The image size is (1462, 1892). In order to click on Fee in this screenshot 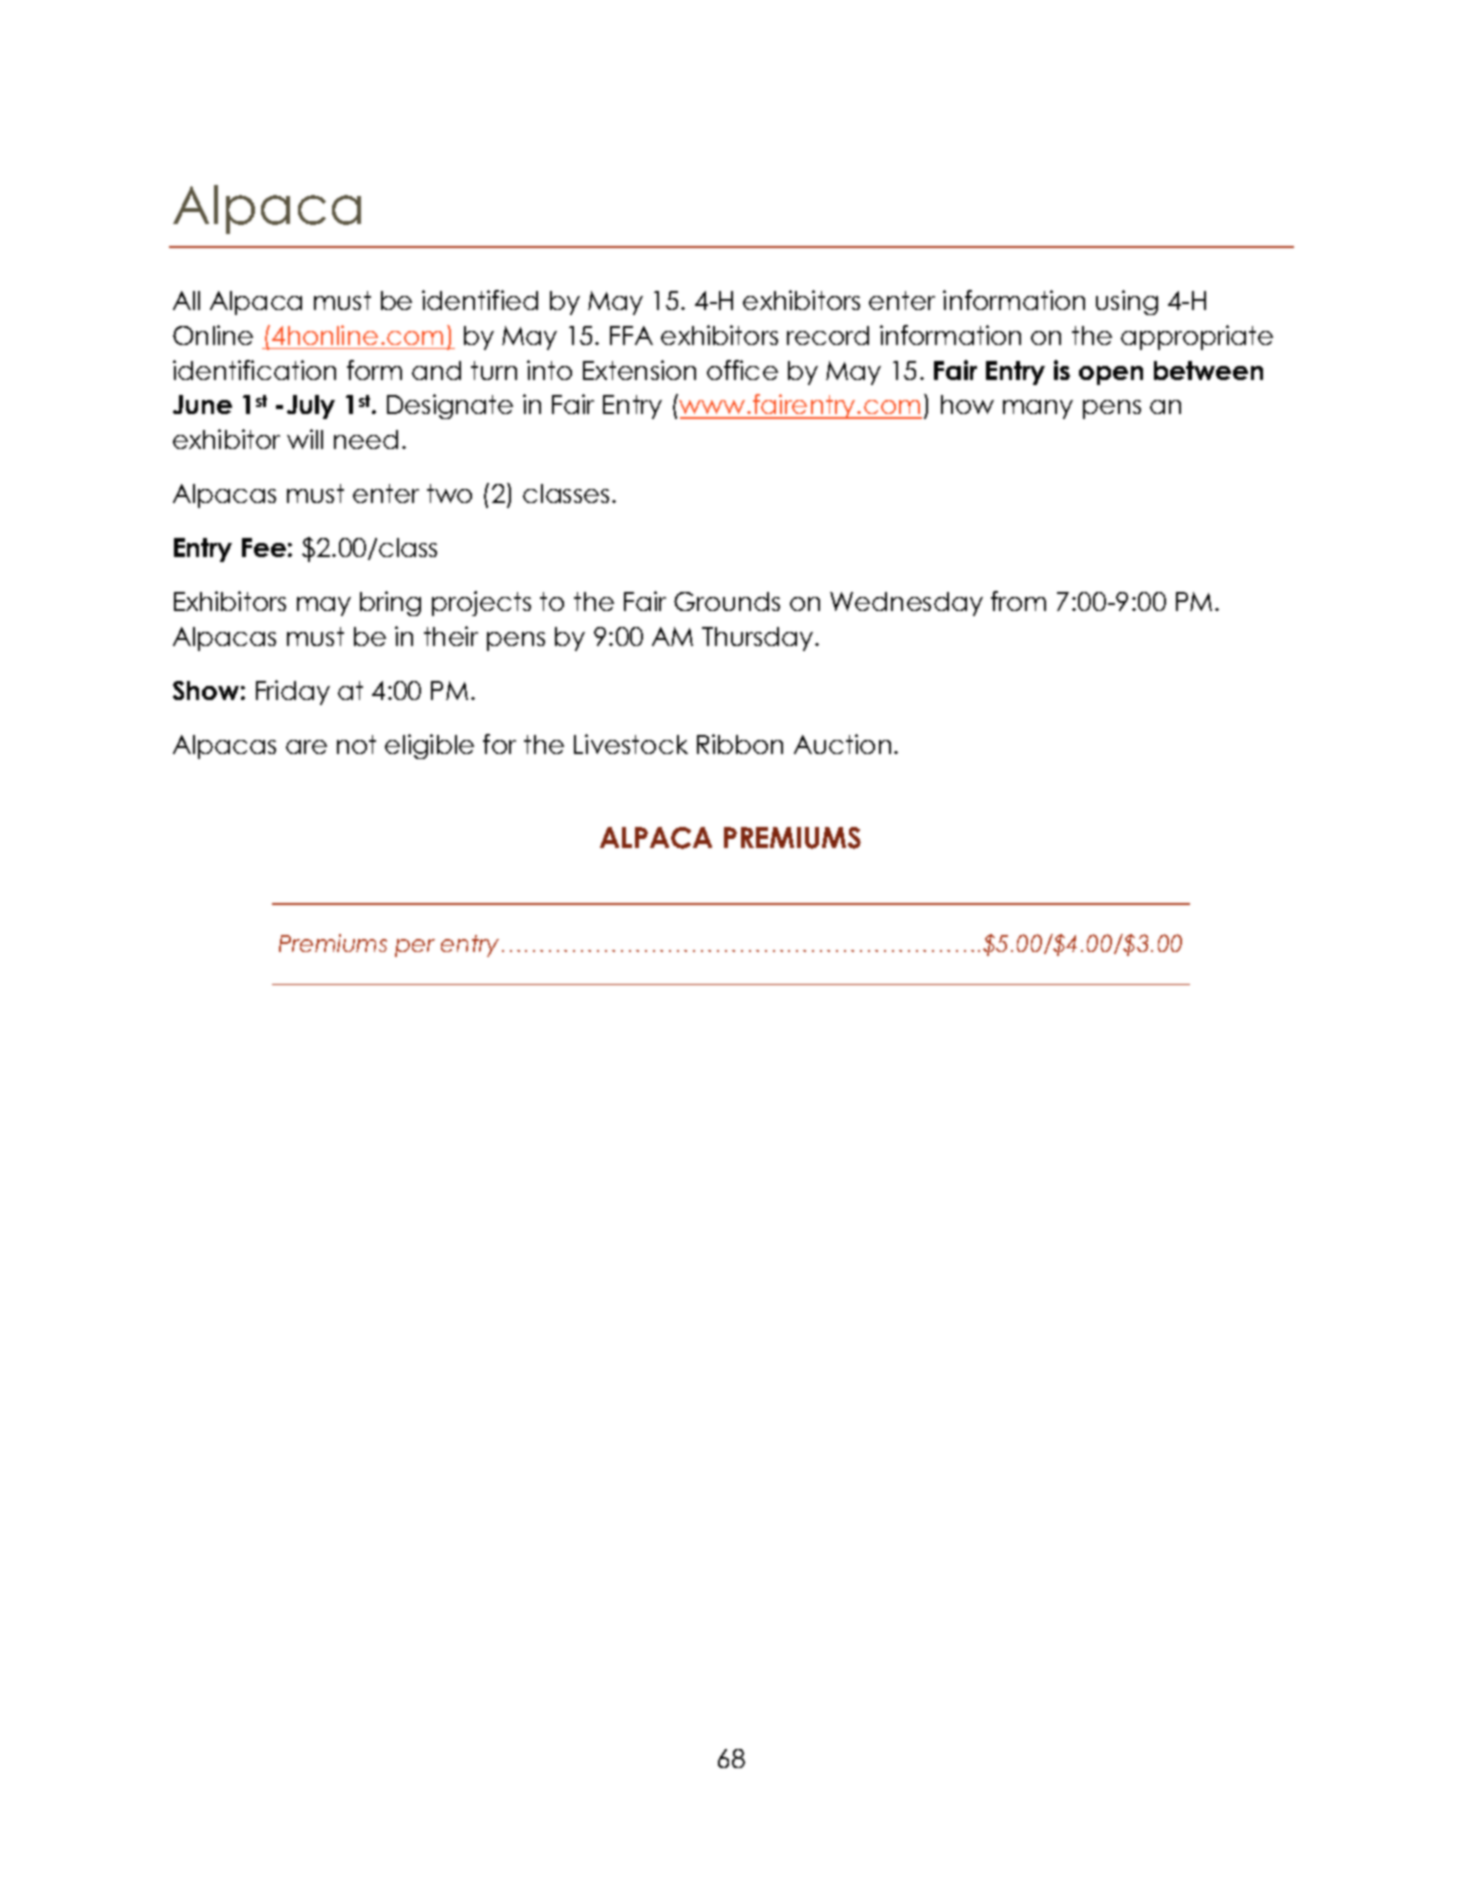, I will do `click(264, 547)`.
